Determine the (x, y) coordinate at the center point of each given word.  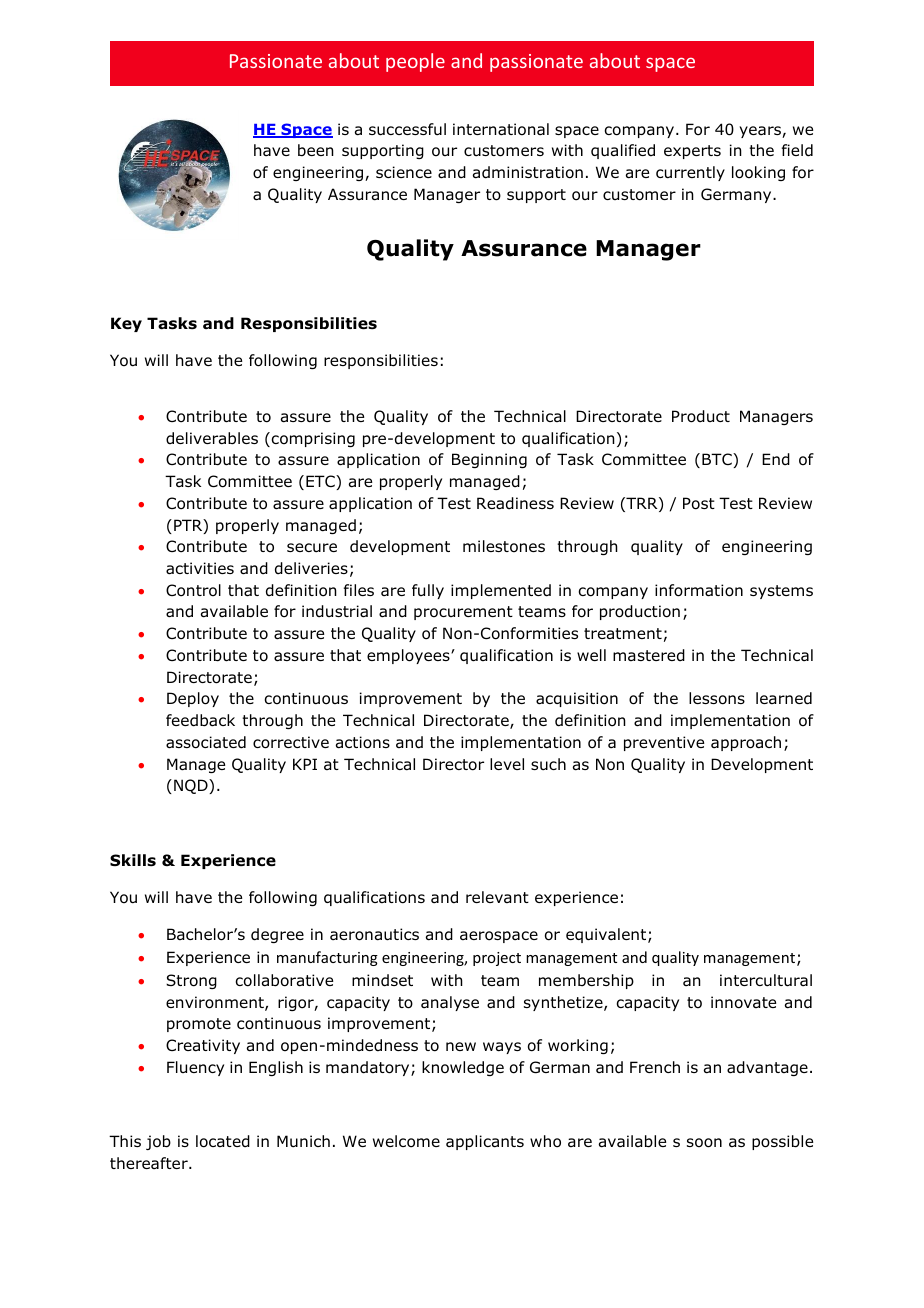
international (501, 129)
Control (193, 590)
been (316, 150)
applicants (485, 1142)
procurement (463, 613)
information (699, 590)
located (223, 1141)
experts (692, 152)
